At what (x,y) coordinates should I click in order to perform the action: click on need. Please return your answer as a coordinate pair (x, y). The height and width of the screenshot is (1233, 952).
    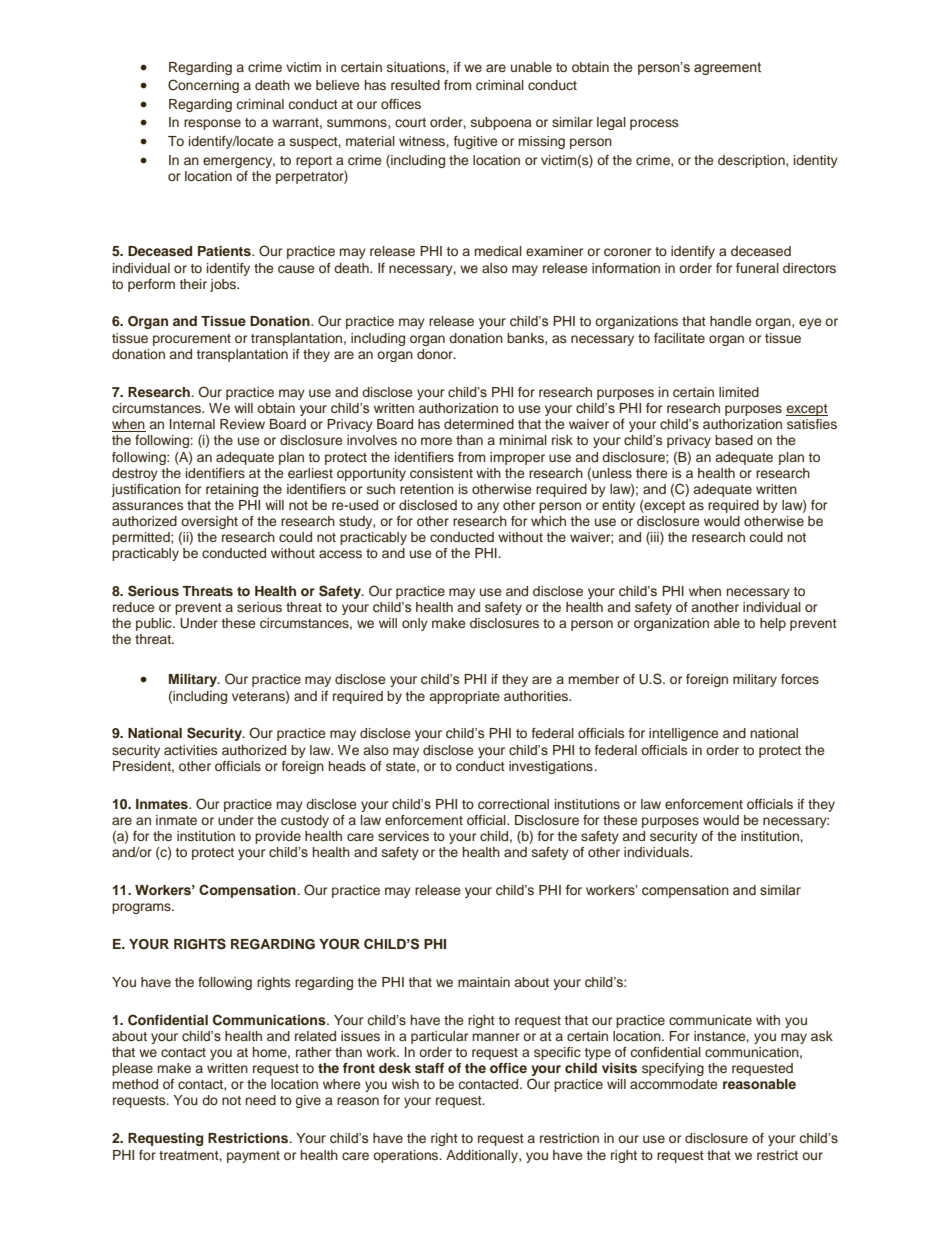
    Looking at the image, I should click on (261, 1100).
